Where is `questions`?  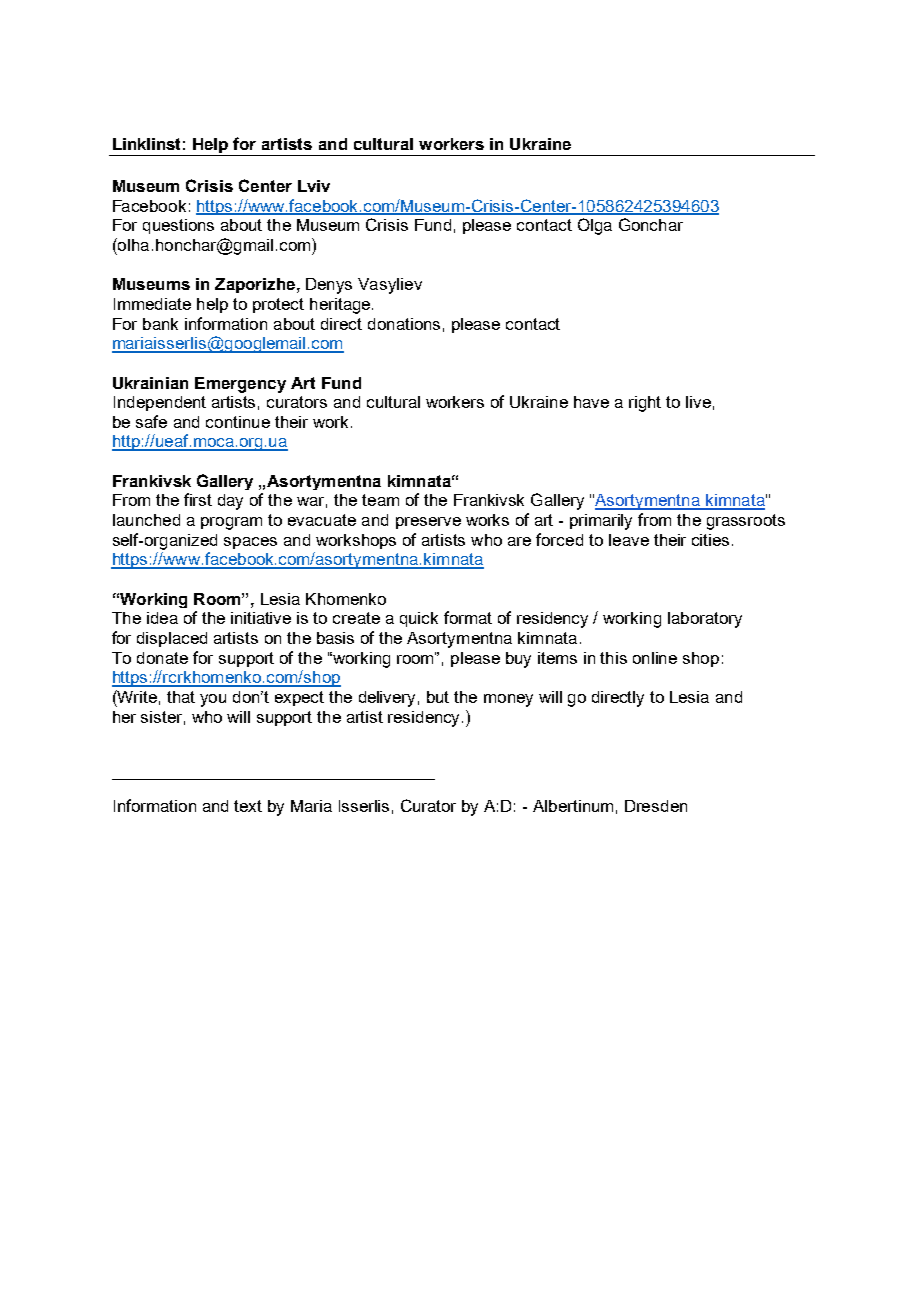
questions is located at coordinates (178, 226).
